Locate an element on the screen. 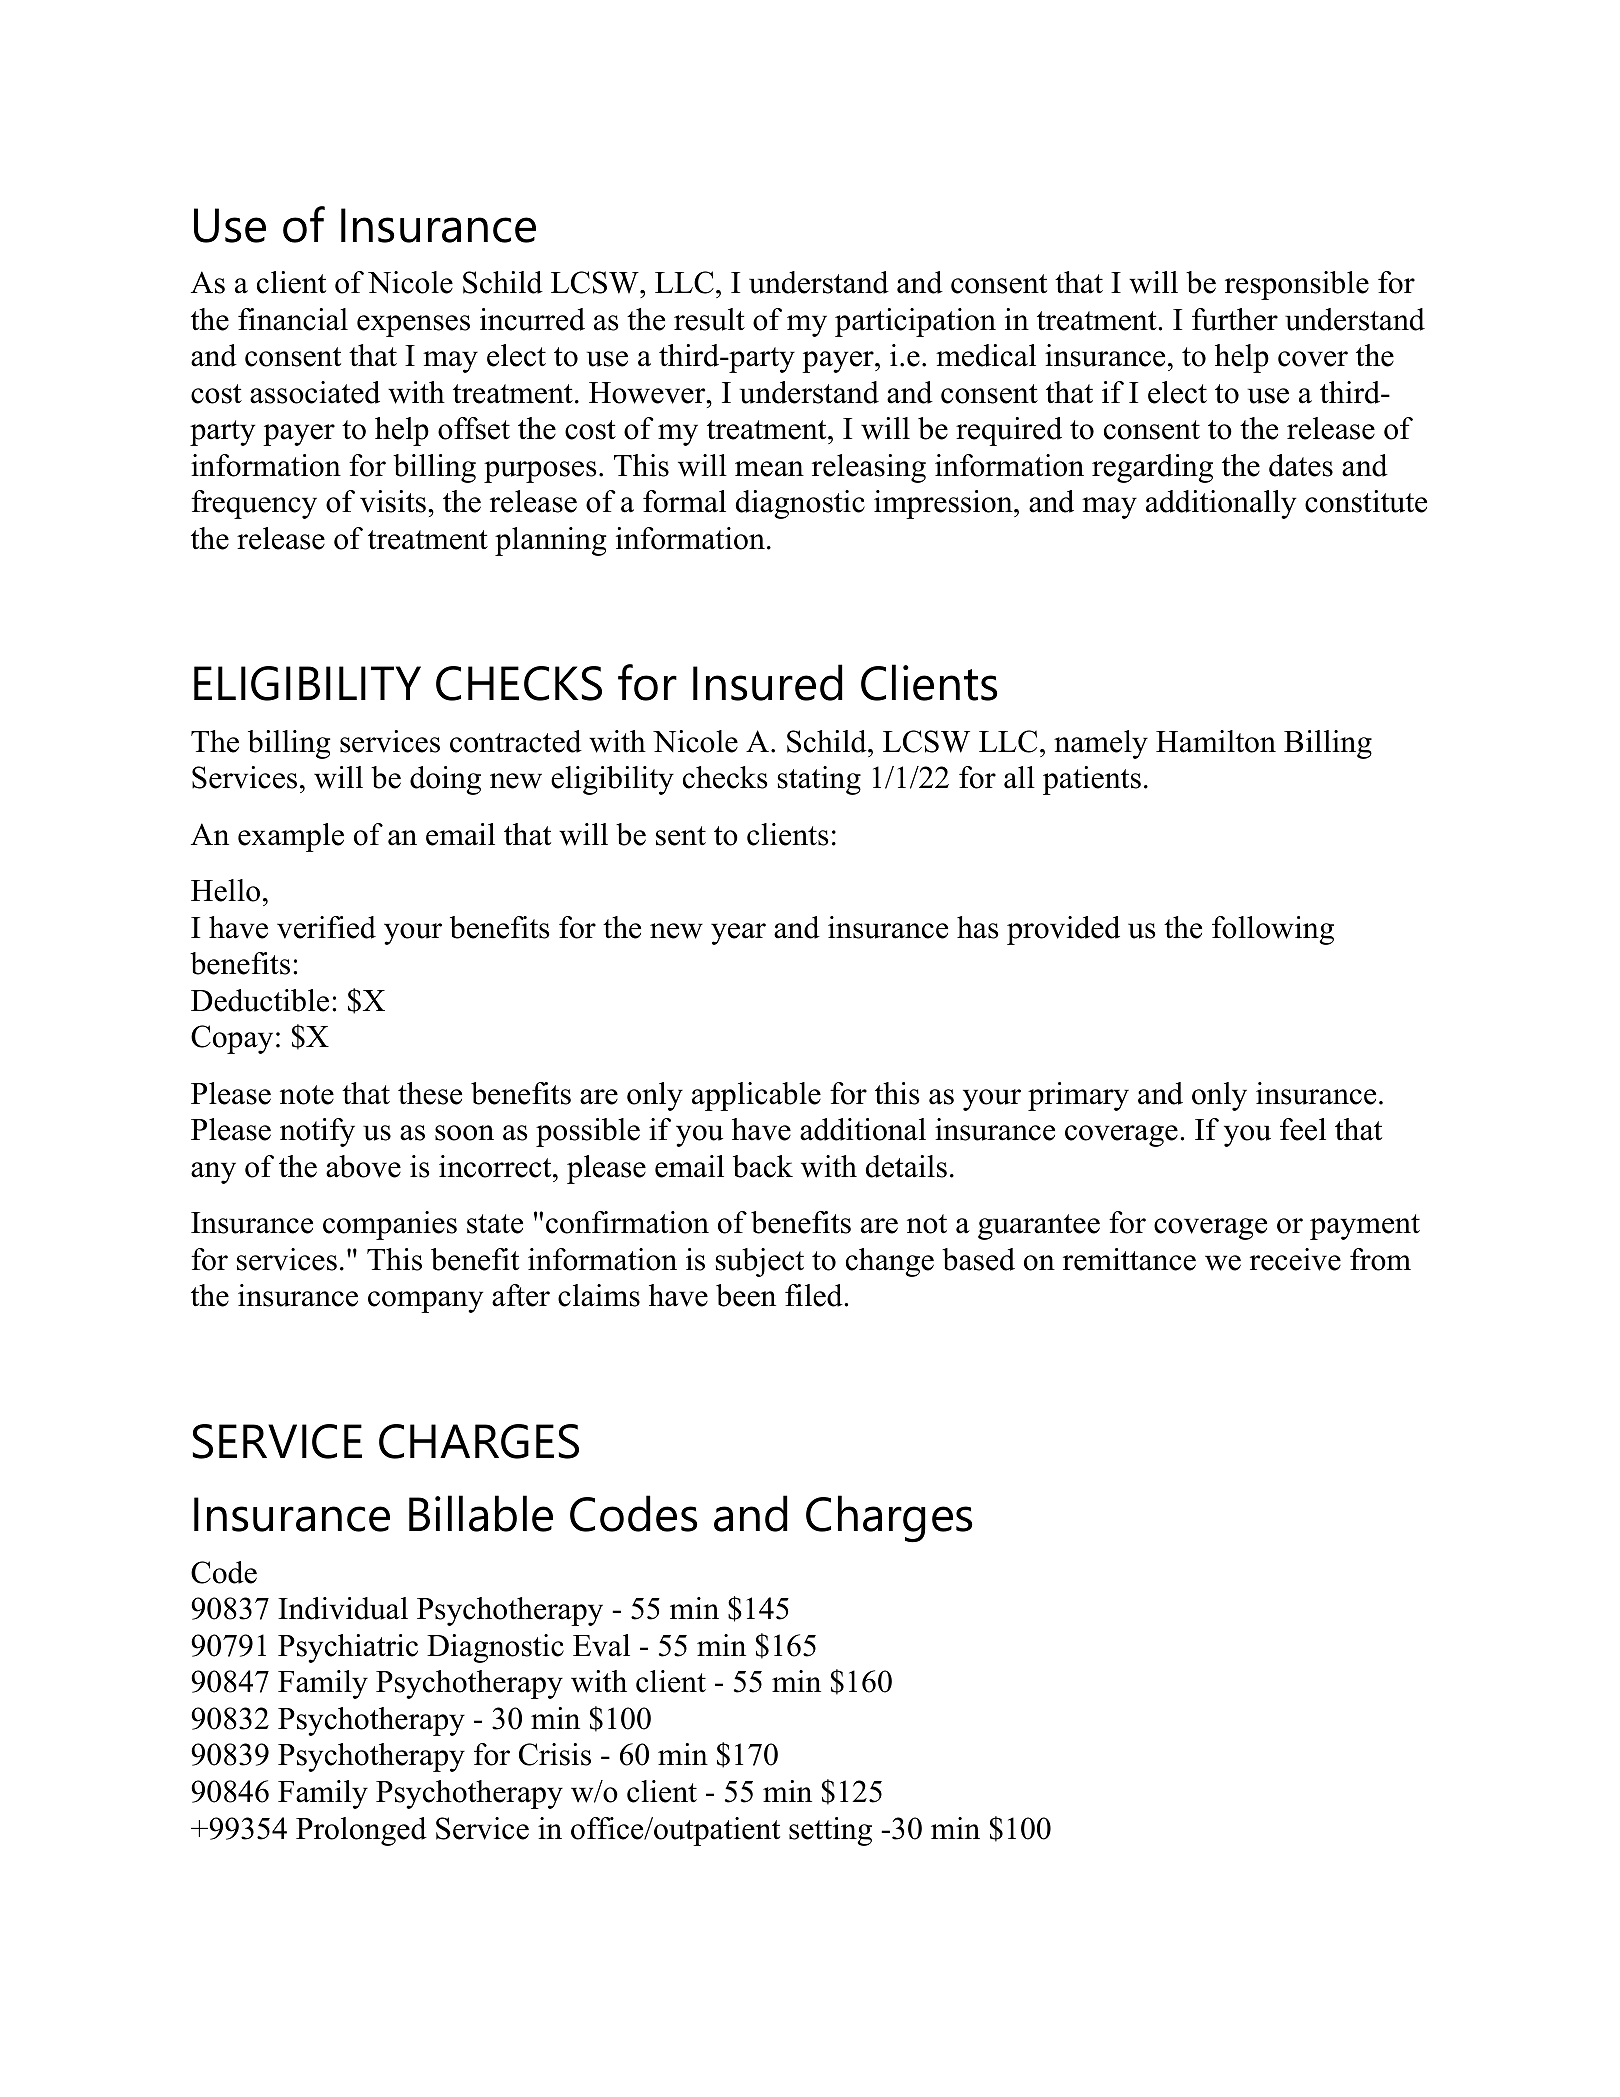 Image resolution: width=1620 pixels, height=2097 pixels. note is located at coordinates (307, 1095).
